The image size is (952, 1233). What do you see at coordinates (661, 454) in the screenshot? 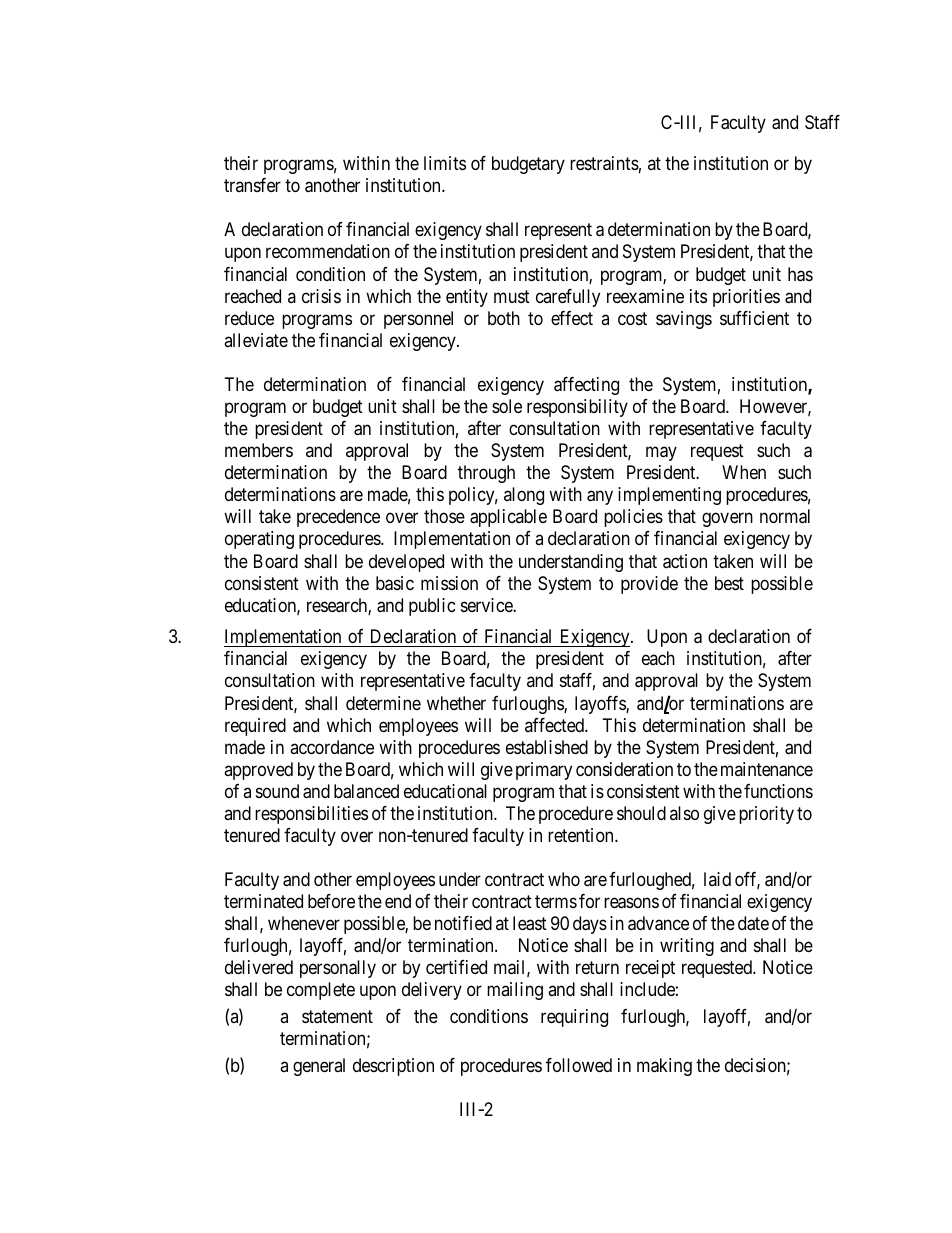
I see `may` at bounding box center [661, 454].
